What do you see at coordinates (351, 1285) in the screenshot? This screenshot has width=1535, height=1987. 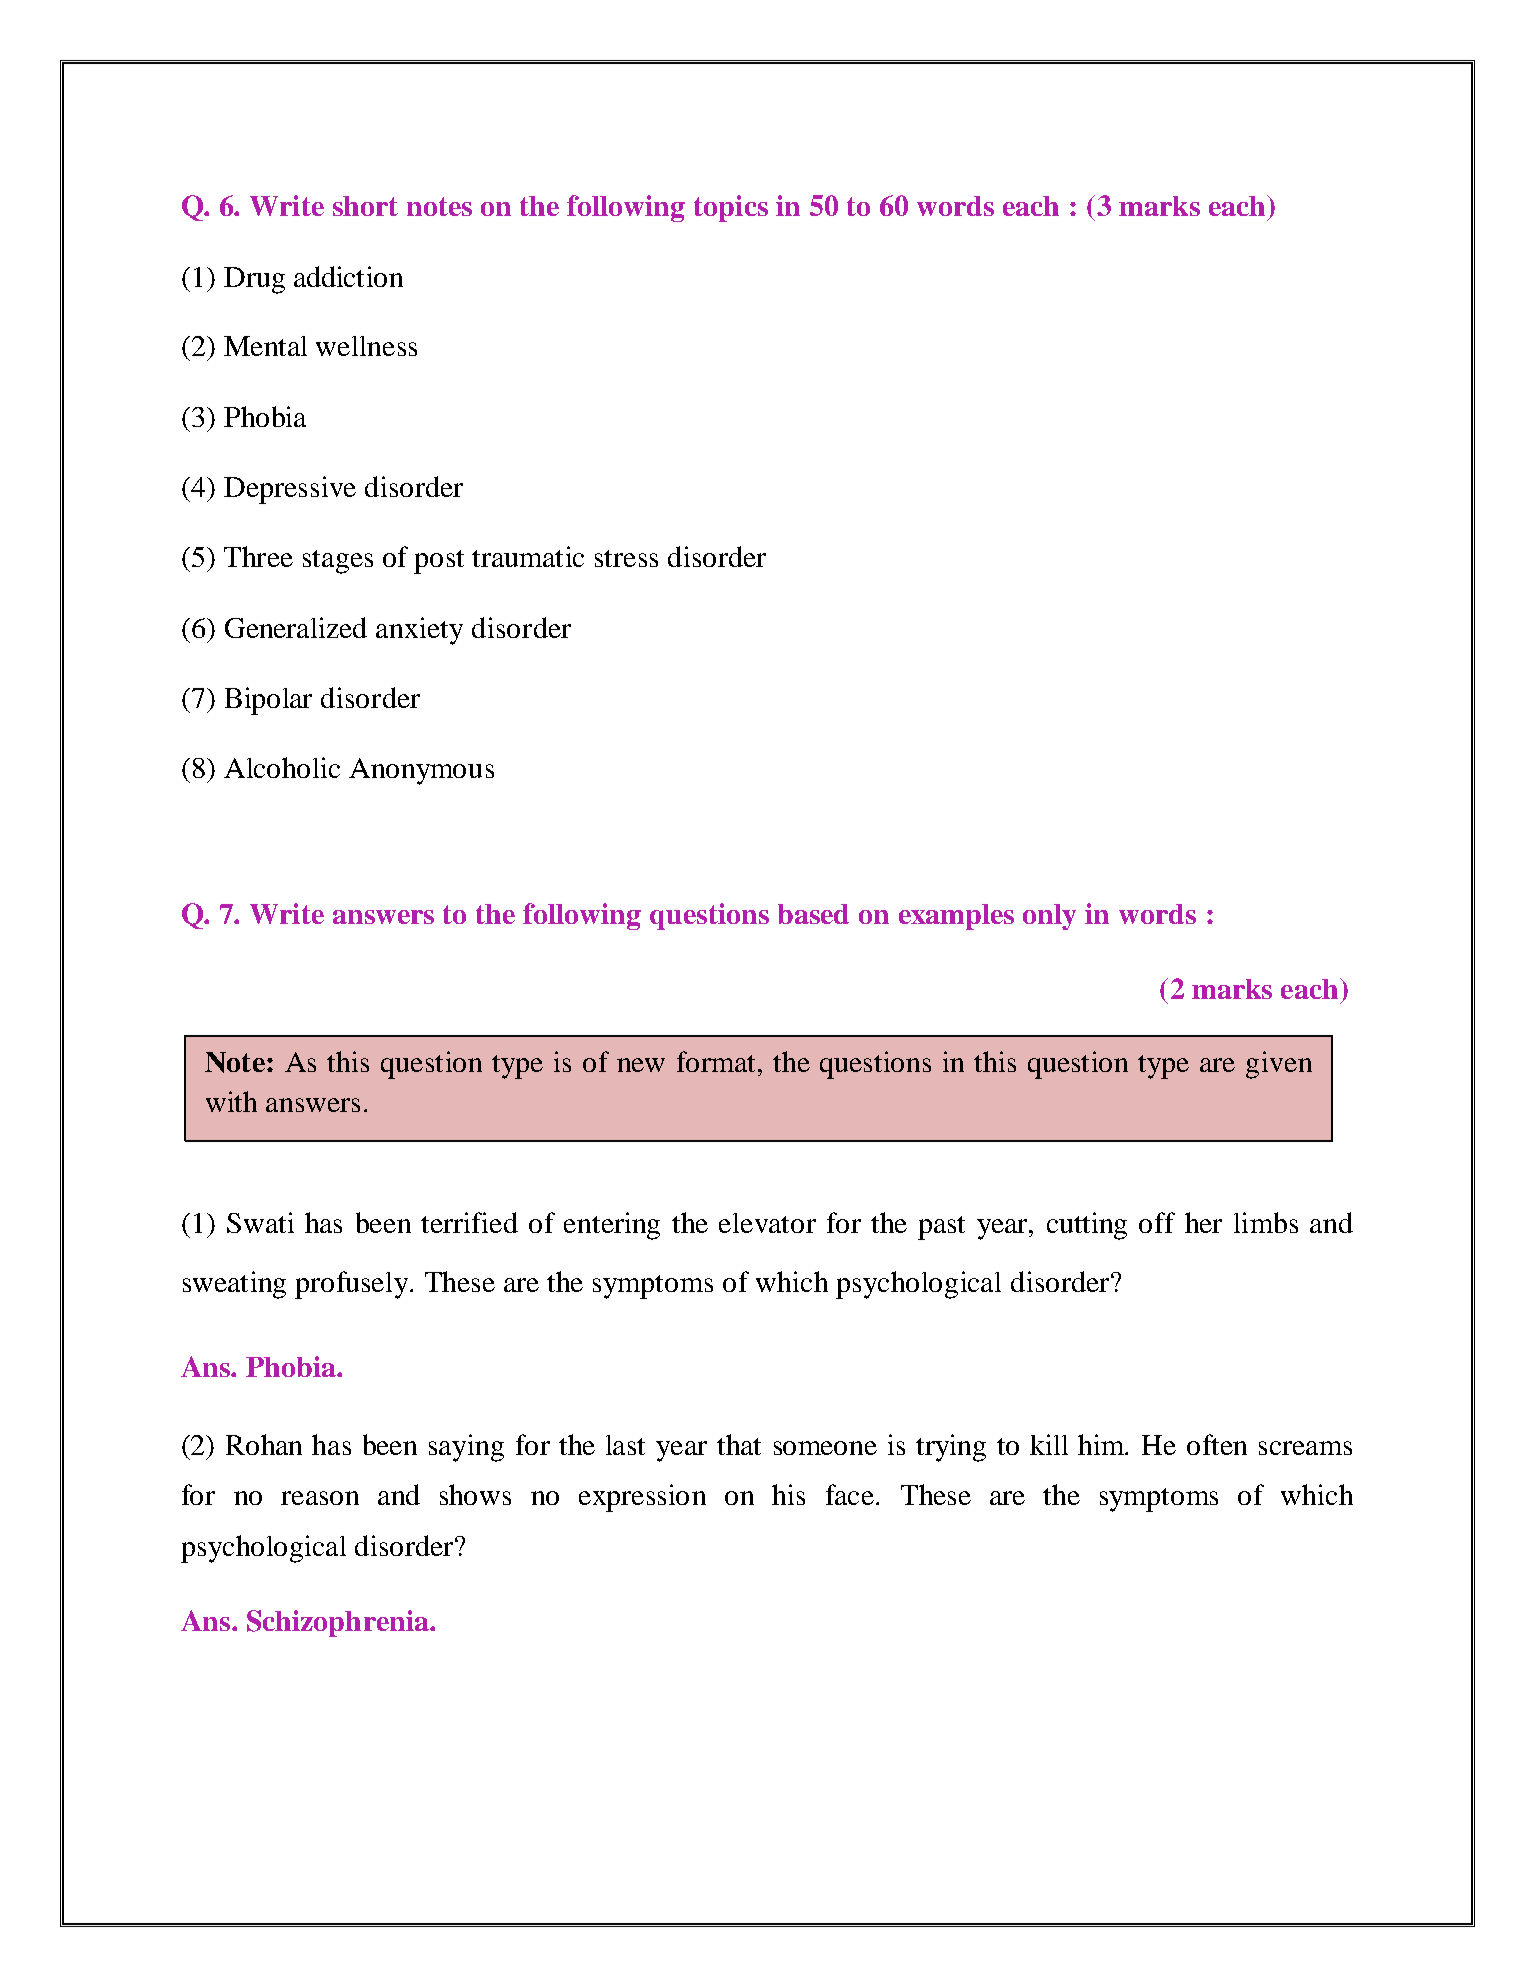 I see `profusely` at bounding box center [351, 1285].
